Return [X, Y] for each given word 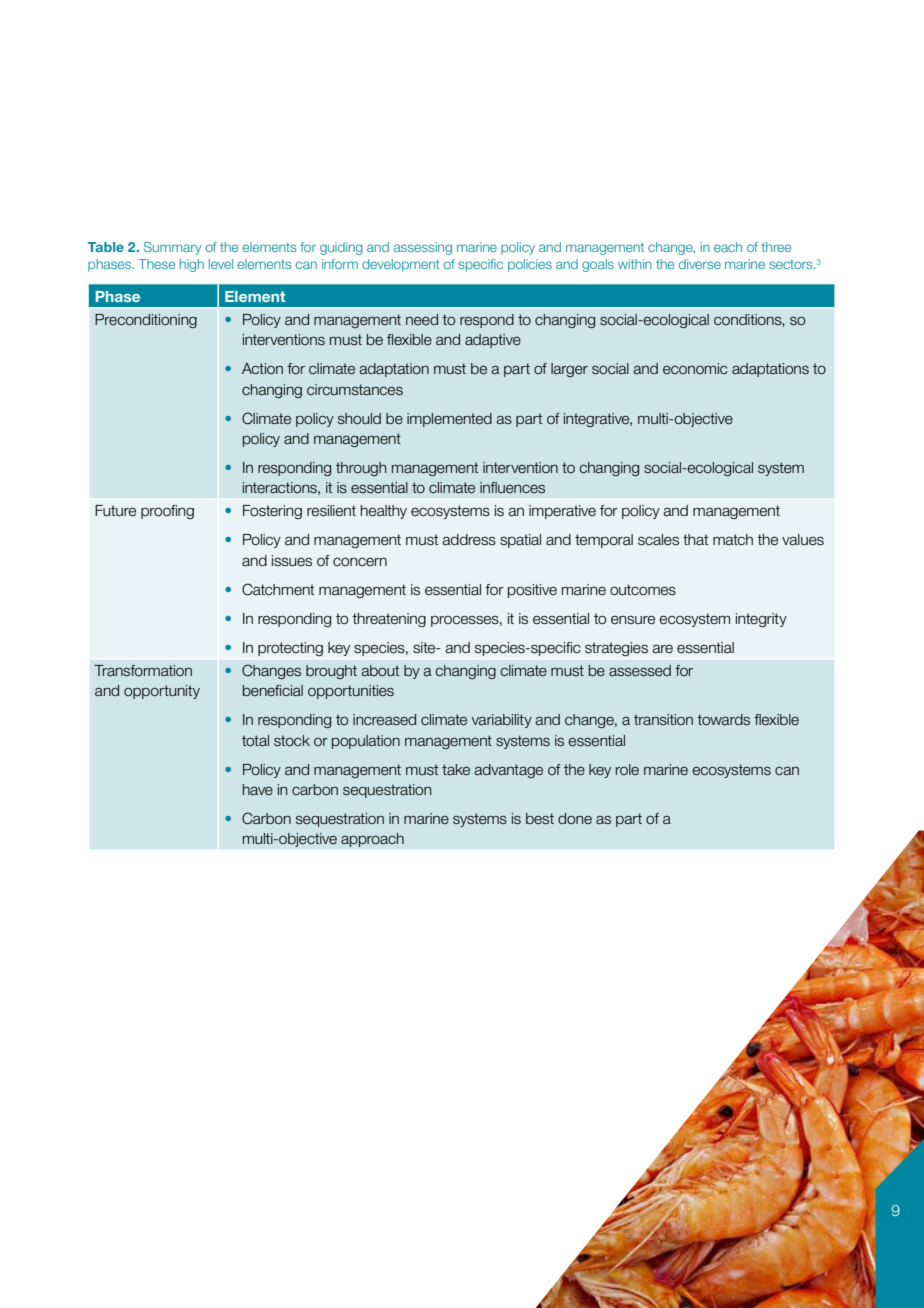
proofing [167, 512]
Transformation [143, 671]
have [258, 790]
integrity [761, 620]
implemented [449, 420]
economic [695, 369]
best [540, 819]
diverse [700, 264]
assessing [423, 248]
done [575, 819]
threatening [389, 620]
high [192, 265]
